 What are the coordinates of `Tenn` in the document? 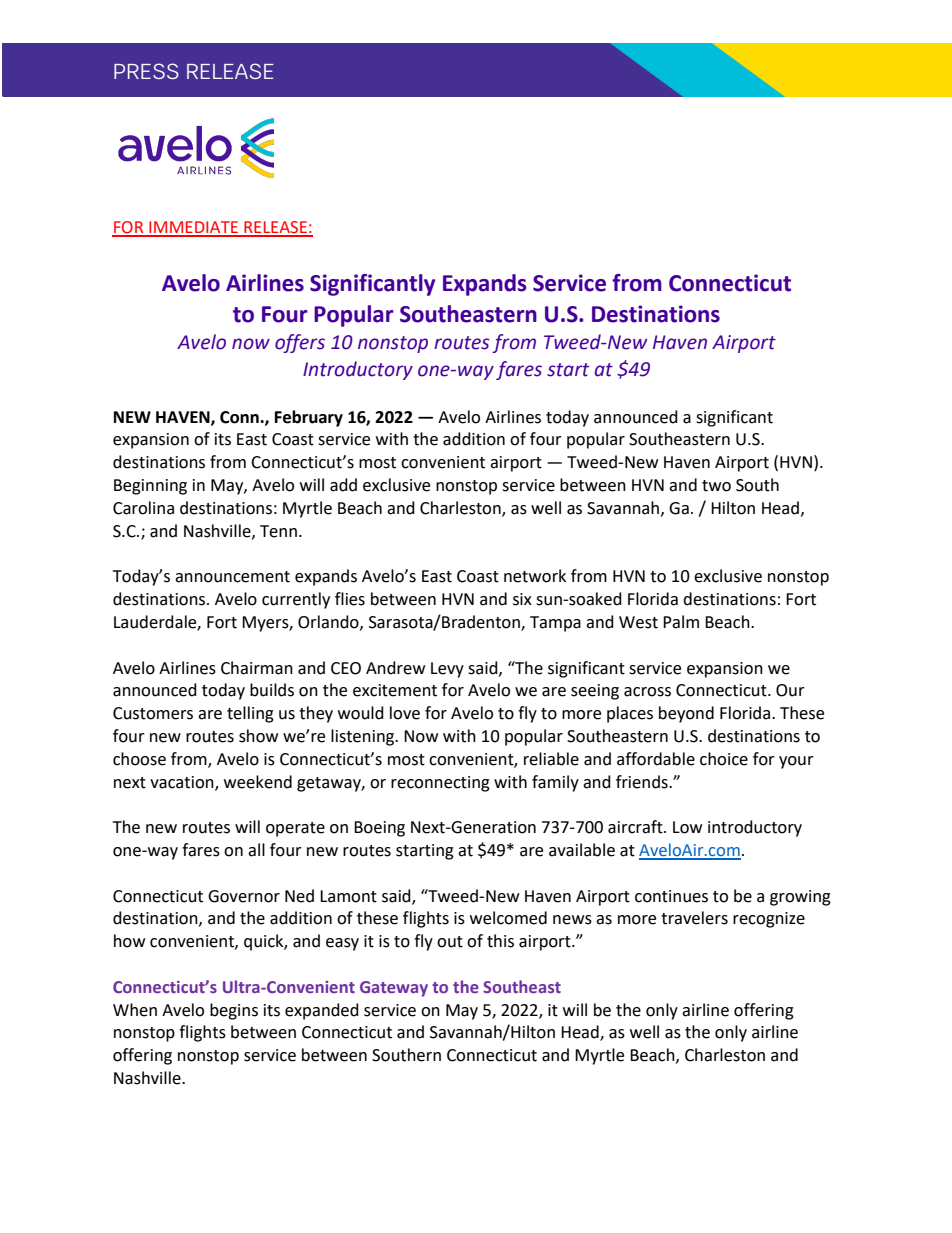 It's located at (278, 531).
